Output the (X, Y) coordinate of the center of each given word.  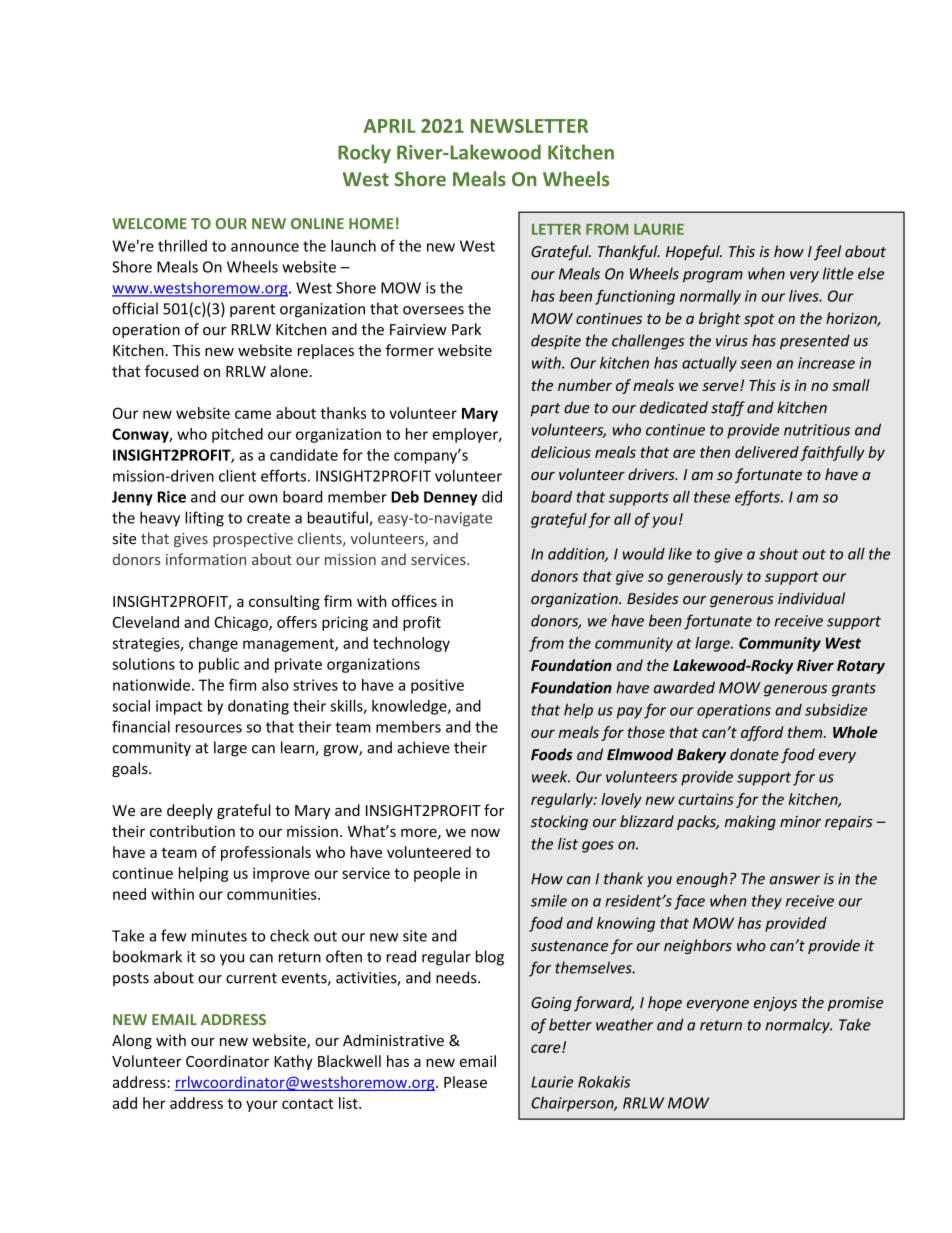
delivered (767, 452)
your (262, 1106)
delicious (561, 452)
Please (465, 1082)
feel (827, 252)
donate (754, 754)
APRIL (389, 126)
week (551, 776)
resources (209, 728)
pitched (237, 435)
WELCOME (149, 223)
